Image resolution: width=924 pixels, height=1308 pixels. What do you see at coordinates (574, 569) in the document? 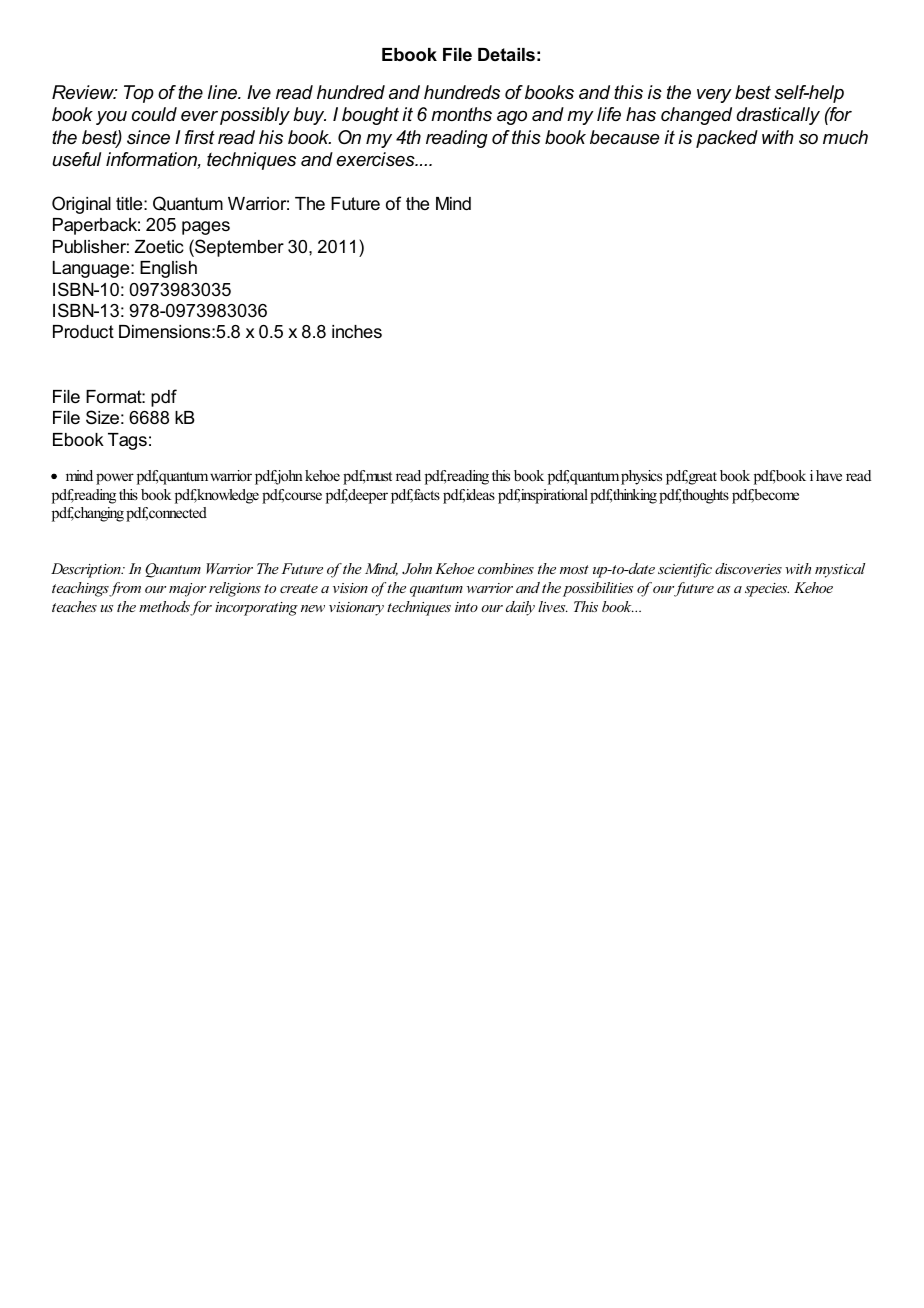
I see `most` at bounding box center [574, 569].
